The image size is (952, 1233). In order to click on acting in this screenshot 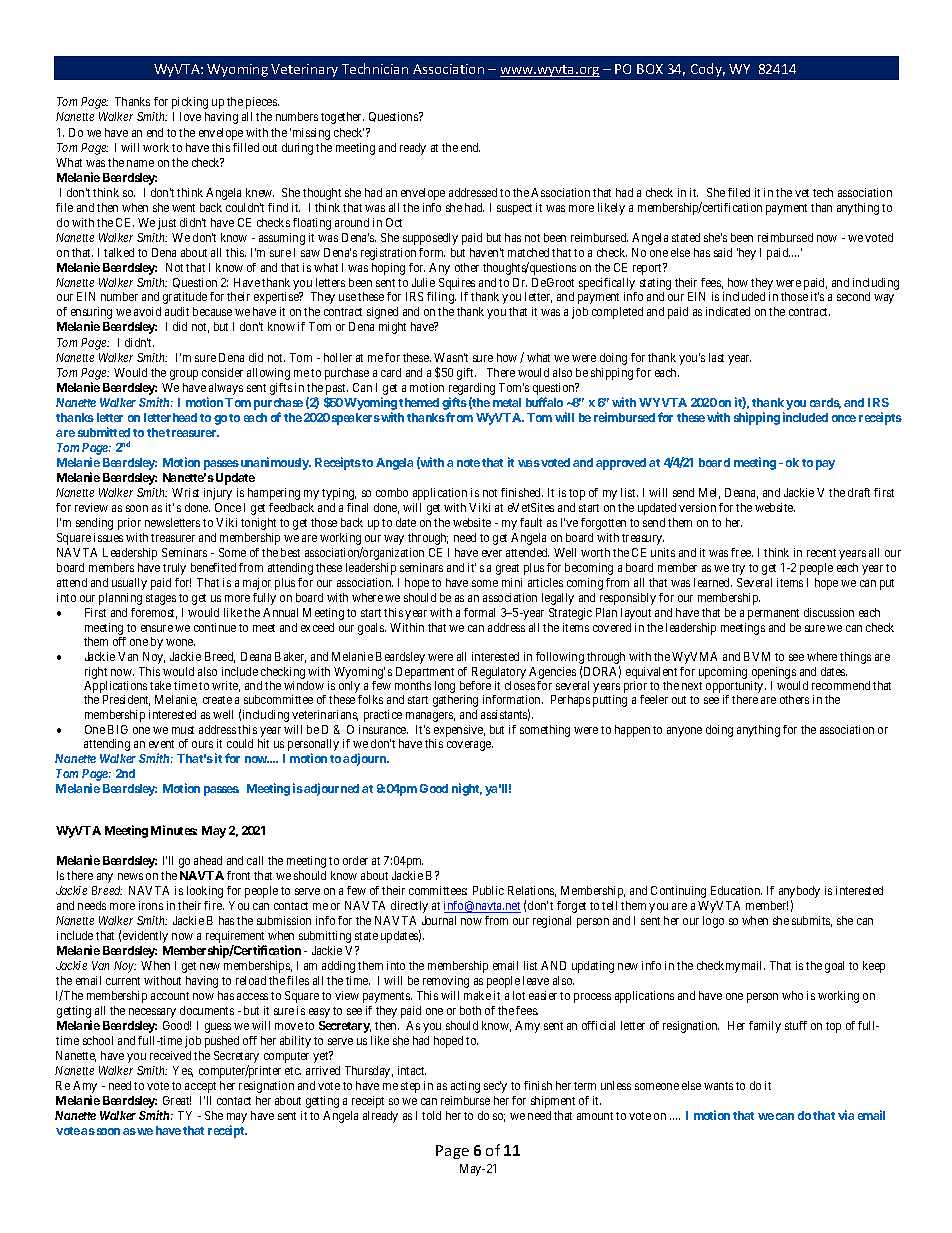, I will do `click(465, 1087)`.
